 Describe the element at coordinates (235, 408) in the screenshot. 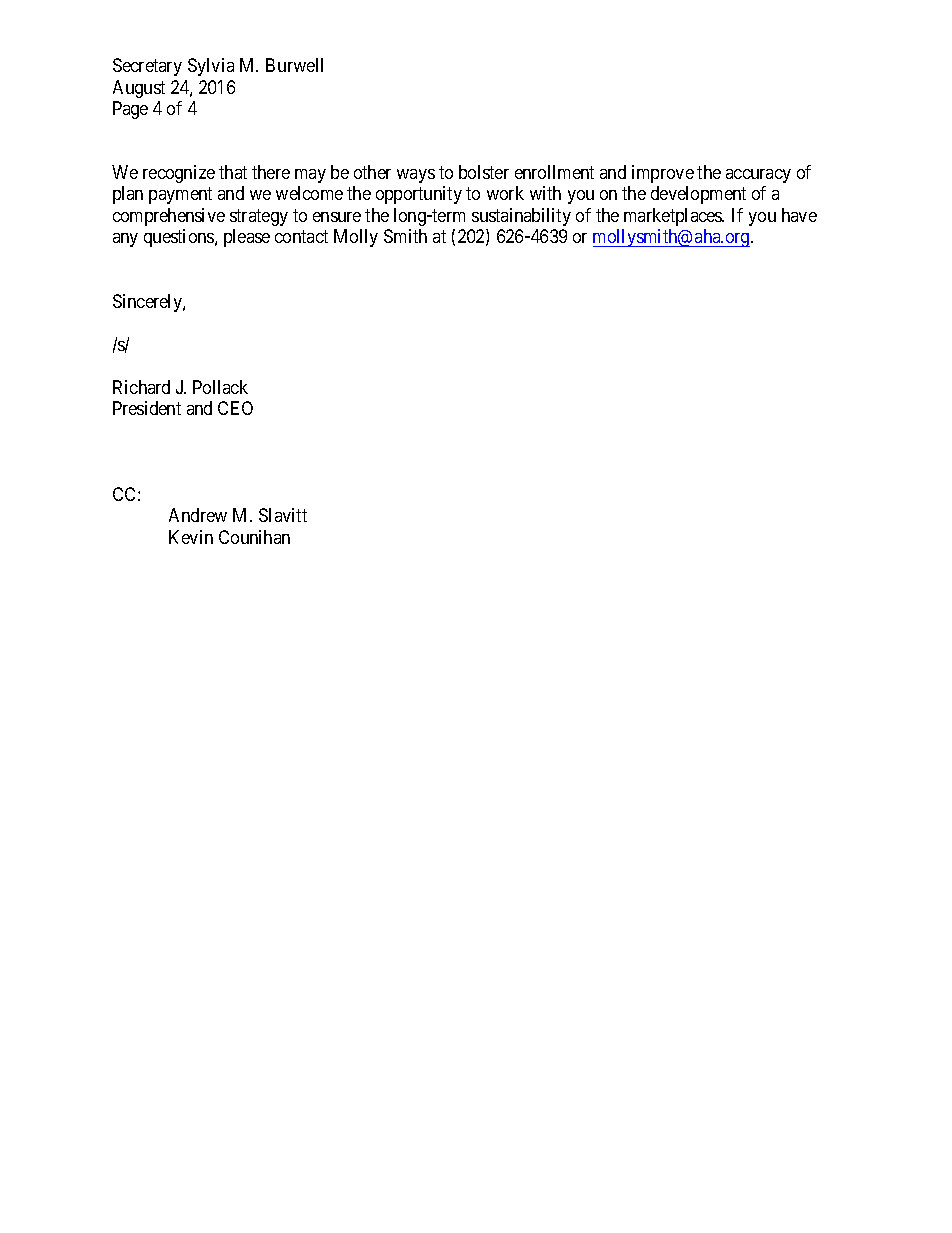

I see `CEO` at that location.
